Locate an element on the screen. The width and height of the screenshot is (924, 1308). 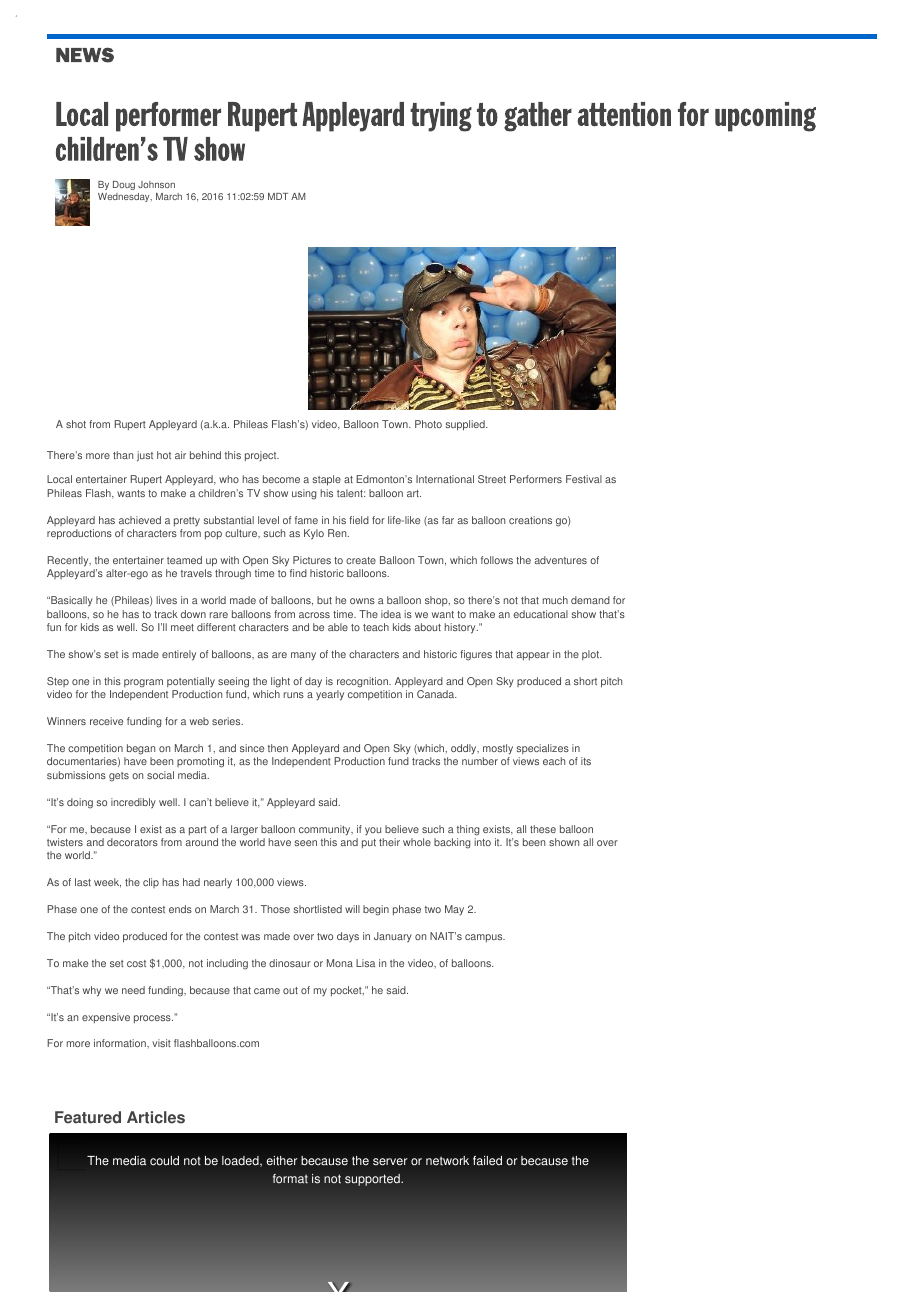
campus is located at coordinates (485, 938).
